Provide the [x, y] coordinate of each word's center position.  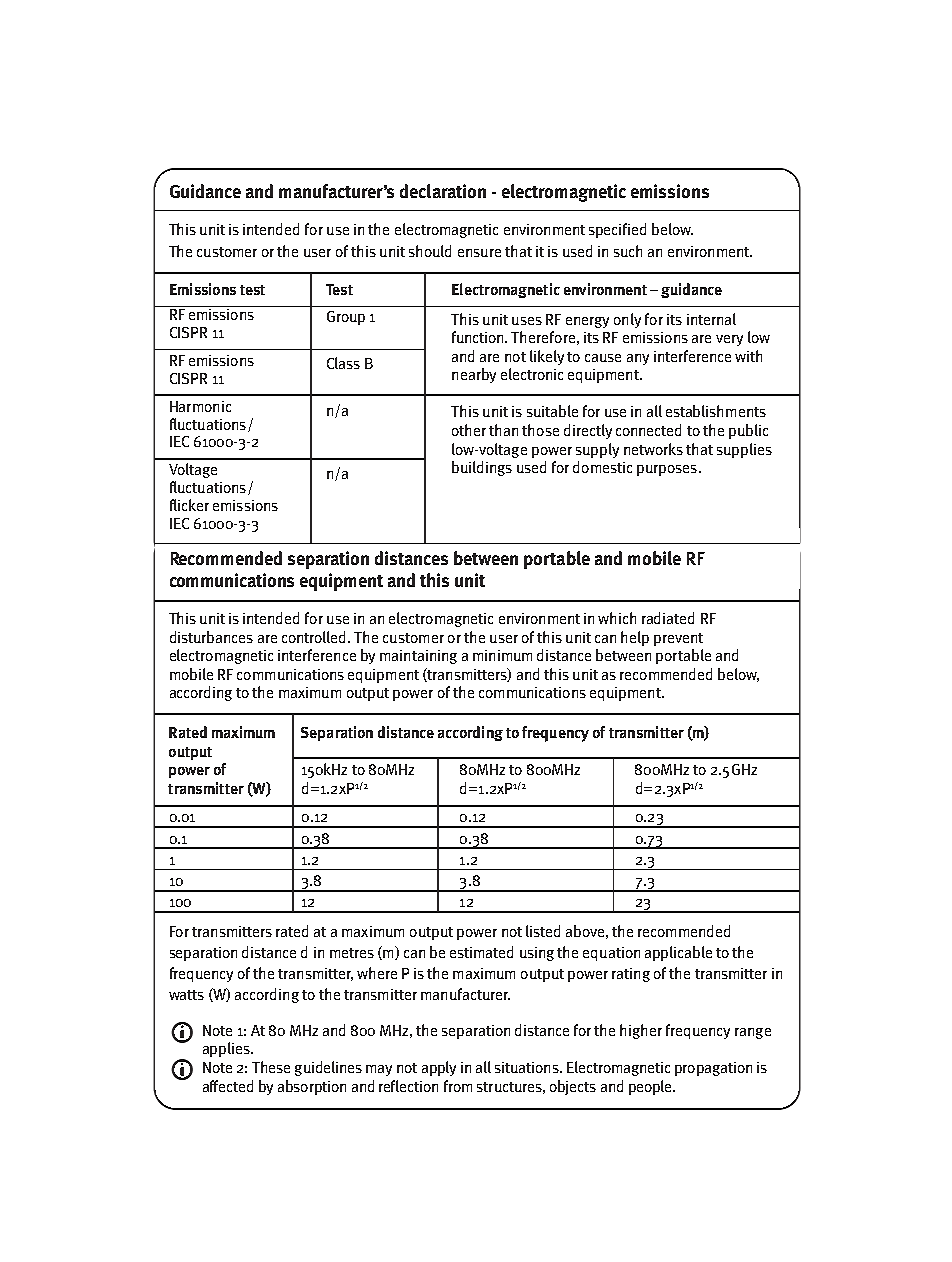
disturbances [211, 637]
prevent [678, 639]
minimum [502, 655]
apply [439, 1068]
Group [346, 318]
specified [617, 230]
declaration [443, 191]
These [271, 1067]
